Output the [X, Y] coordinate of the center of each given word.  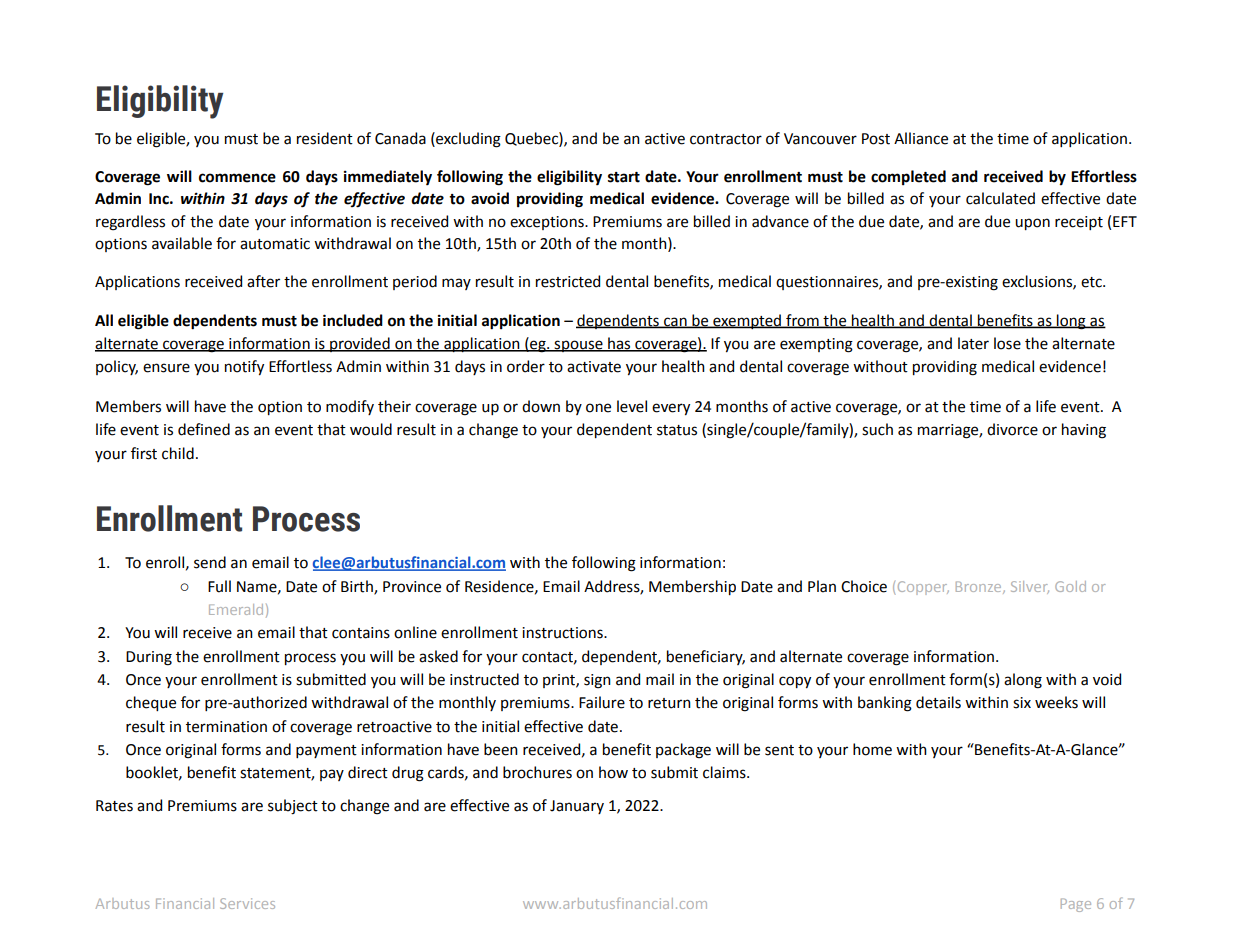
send [210, 562]
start [624, 177]
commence [237, 178]
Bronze [980, 587]
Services [247, 903]
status [677, 430]
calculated [1000, 198]
